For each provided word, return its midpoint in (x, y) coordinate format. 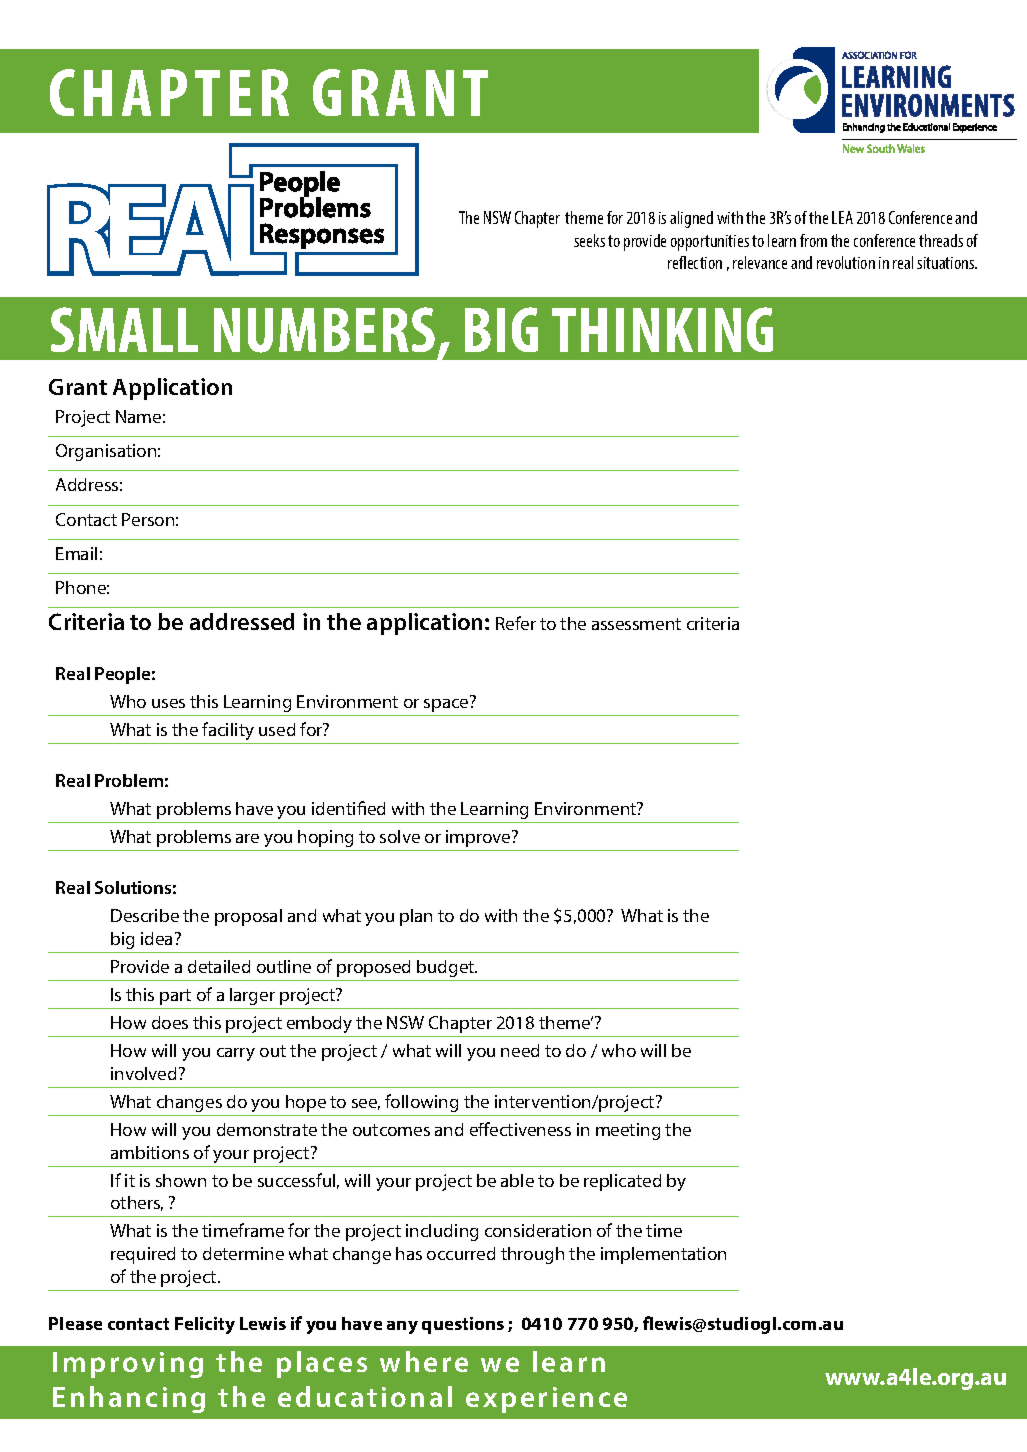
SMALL (124, 329)
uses (168, 703)
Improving (128, 1365)
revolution (846, 262)
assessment (636, 624)
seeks (589, 240)
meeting (628, 1131)
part (175, 997)
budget (447, 968)
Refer (516, 623)
